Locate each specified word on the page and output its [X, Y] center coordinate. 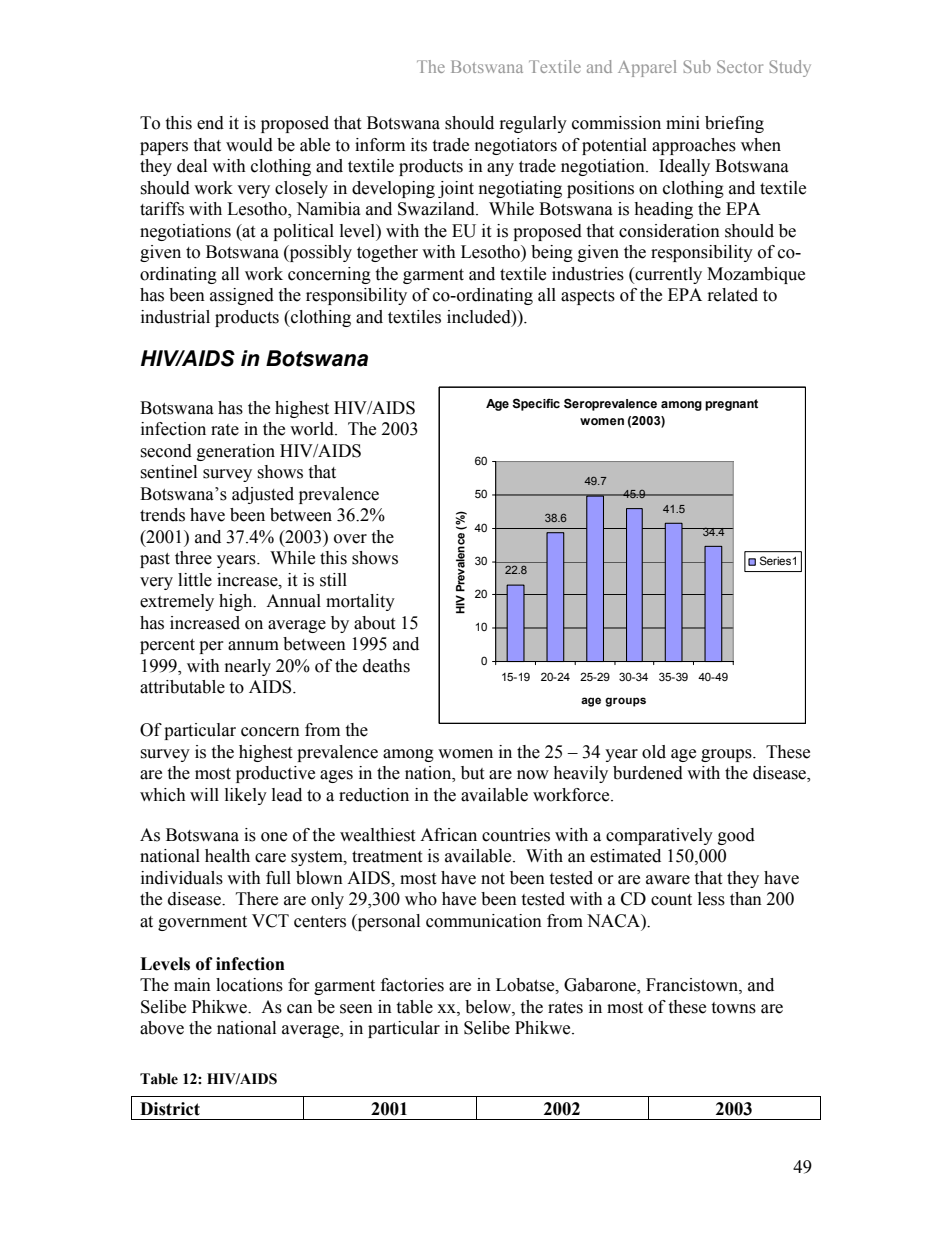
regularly [533, 124]
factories [412, 985]
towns [733, 1008]
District [170, 1109]
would [249, 145]
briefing [734, 124]
